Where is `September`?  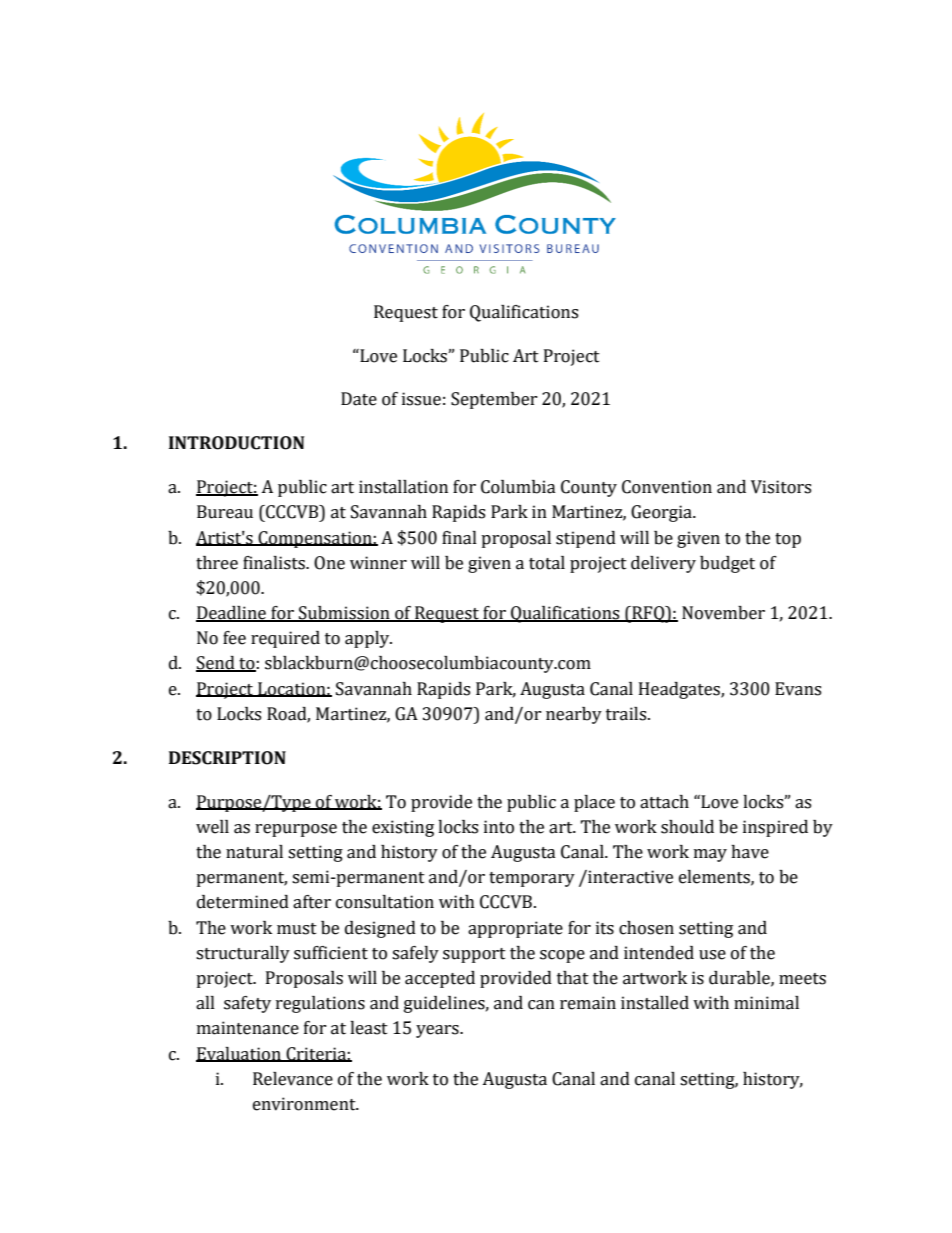
September is located at coordinates (494, 400).
